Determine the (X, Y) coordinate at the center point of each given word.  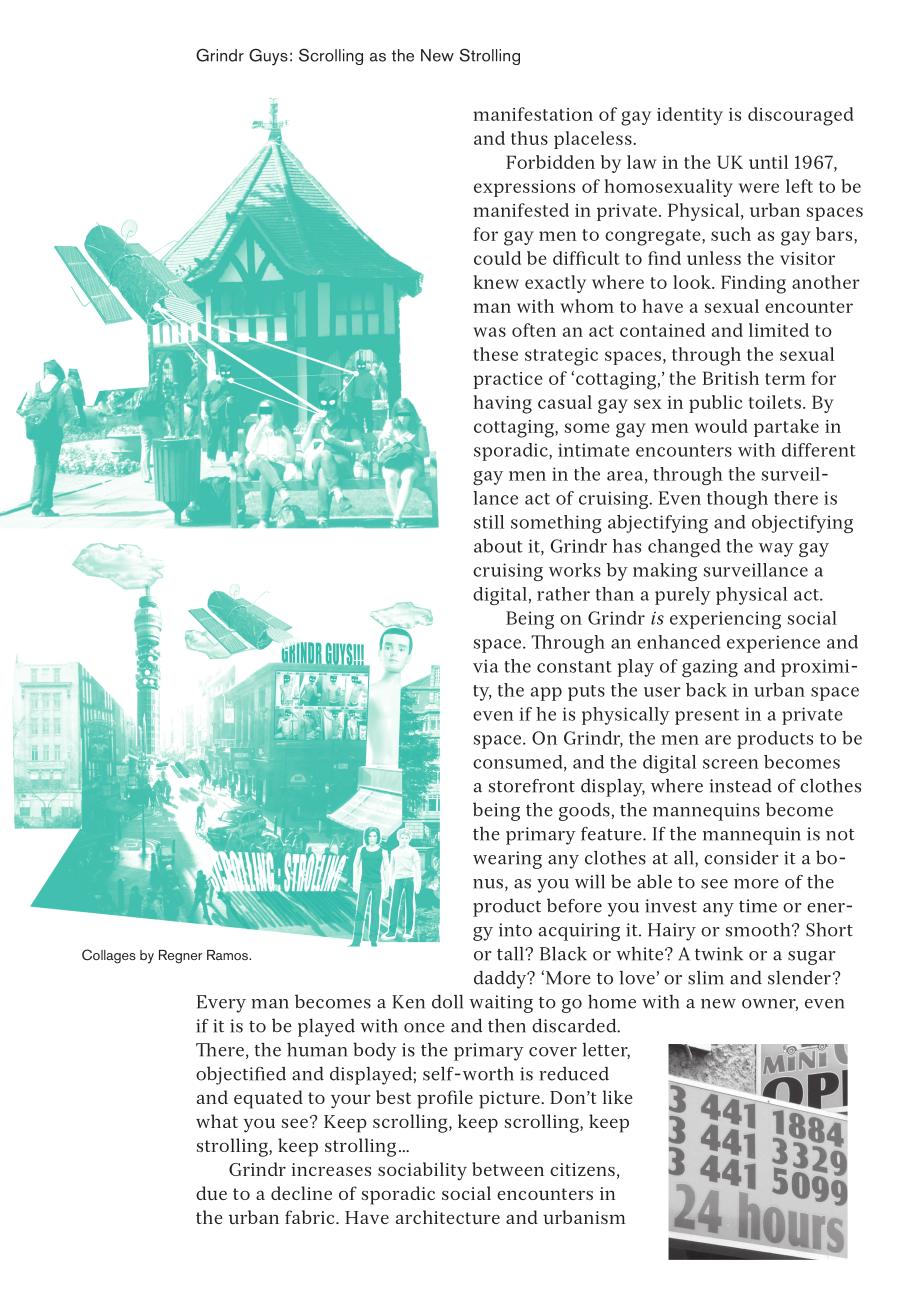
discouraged (801, 116)
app (546, 694)
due (211, 1193)
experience (773, 644)
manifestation (533, 114)
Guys (268, 57)
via (486, 666)
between (508, 1169)
